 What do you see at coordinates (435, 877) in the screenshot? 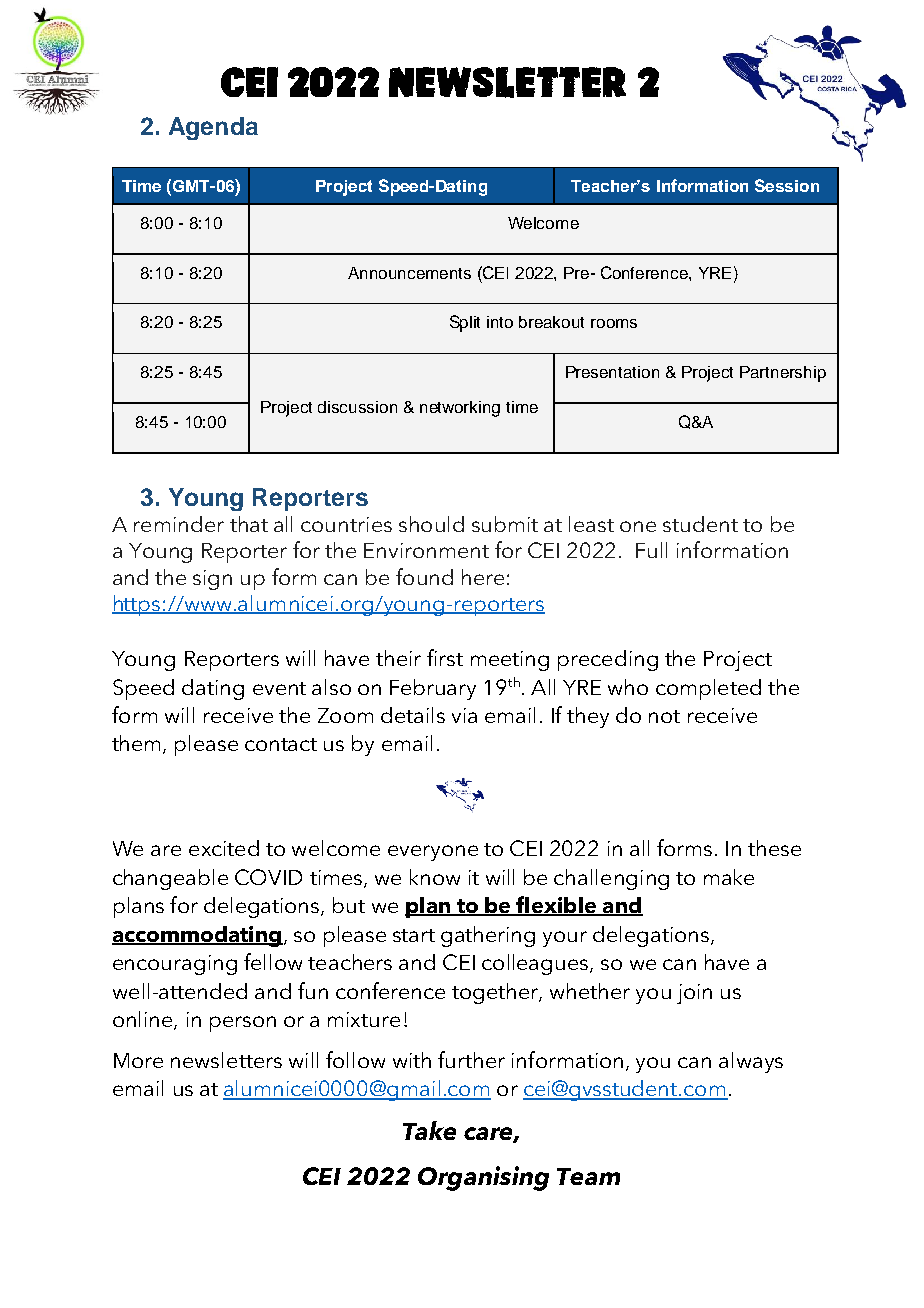
I see `know` at bounding box center [435, 877].
